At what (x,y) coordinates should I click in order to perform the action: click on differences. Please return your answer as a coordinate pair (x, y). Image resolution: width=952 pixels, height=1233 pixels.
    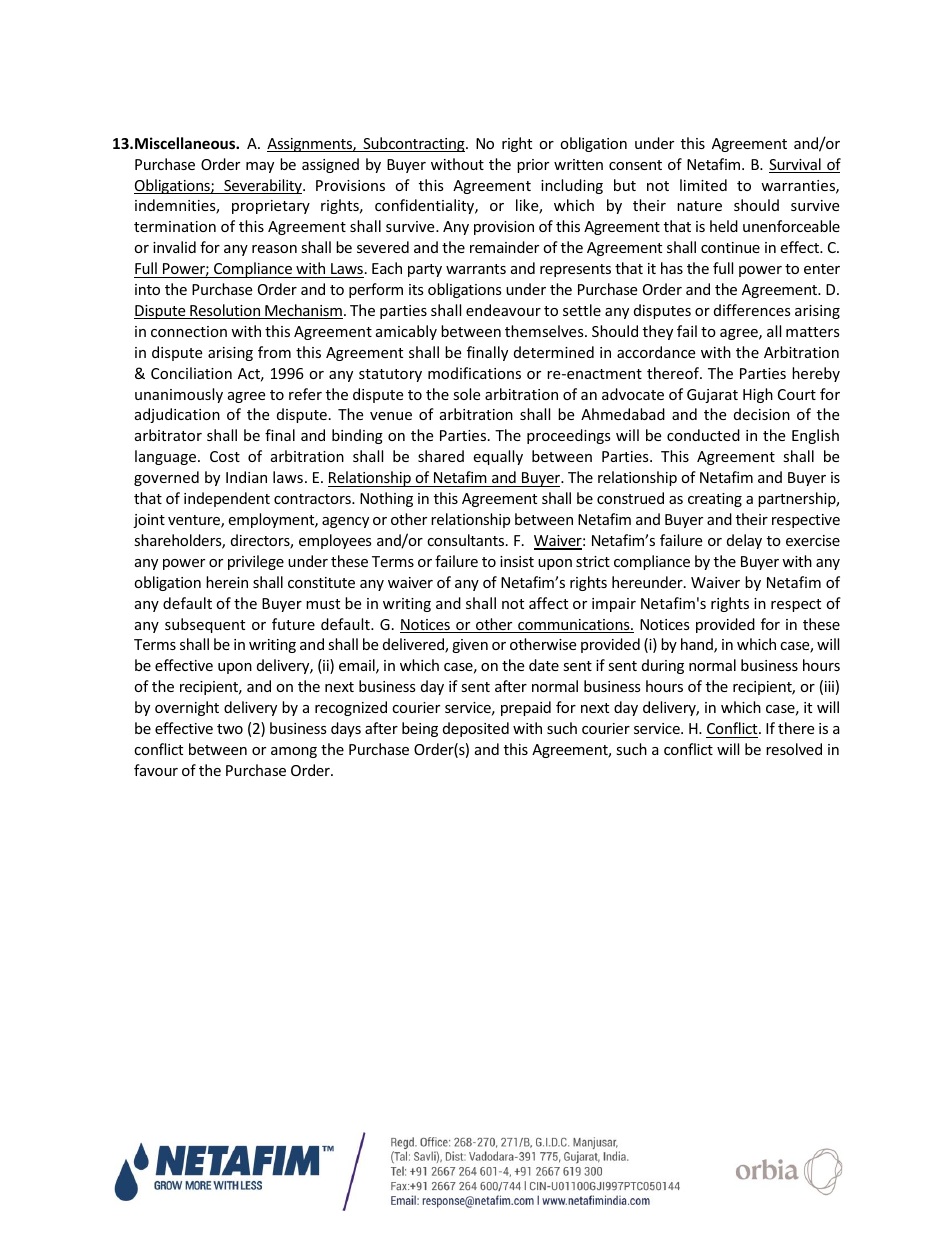
    Looking at the image, I should click on (752, 310).
